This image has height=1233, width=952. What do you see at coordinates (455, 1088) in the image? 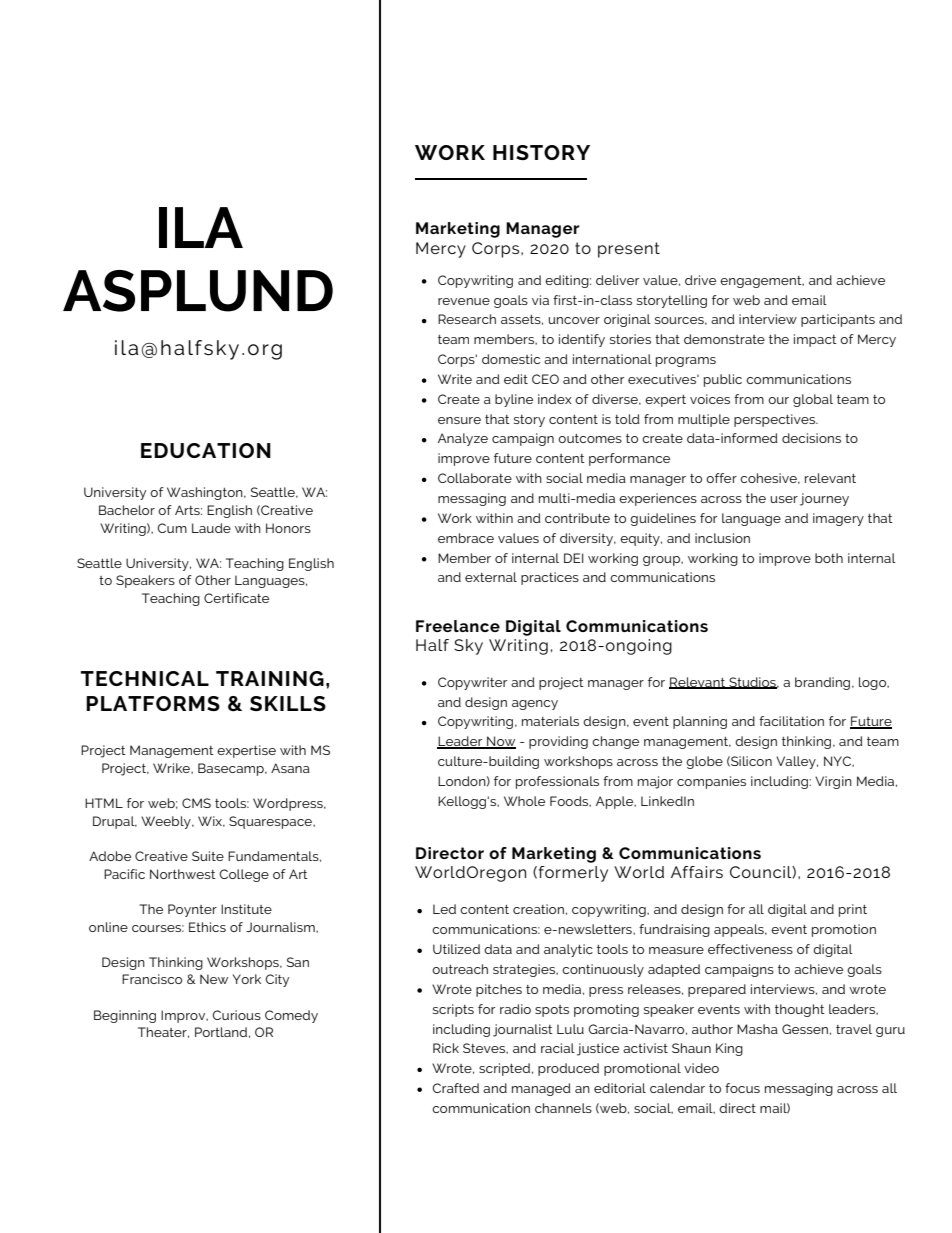
I see `Crafted` at bounding box center [455, 1088].
